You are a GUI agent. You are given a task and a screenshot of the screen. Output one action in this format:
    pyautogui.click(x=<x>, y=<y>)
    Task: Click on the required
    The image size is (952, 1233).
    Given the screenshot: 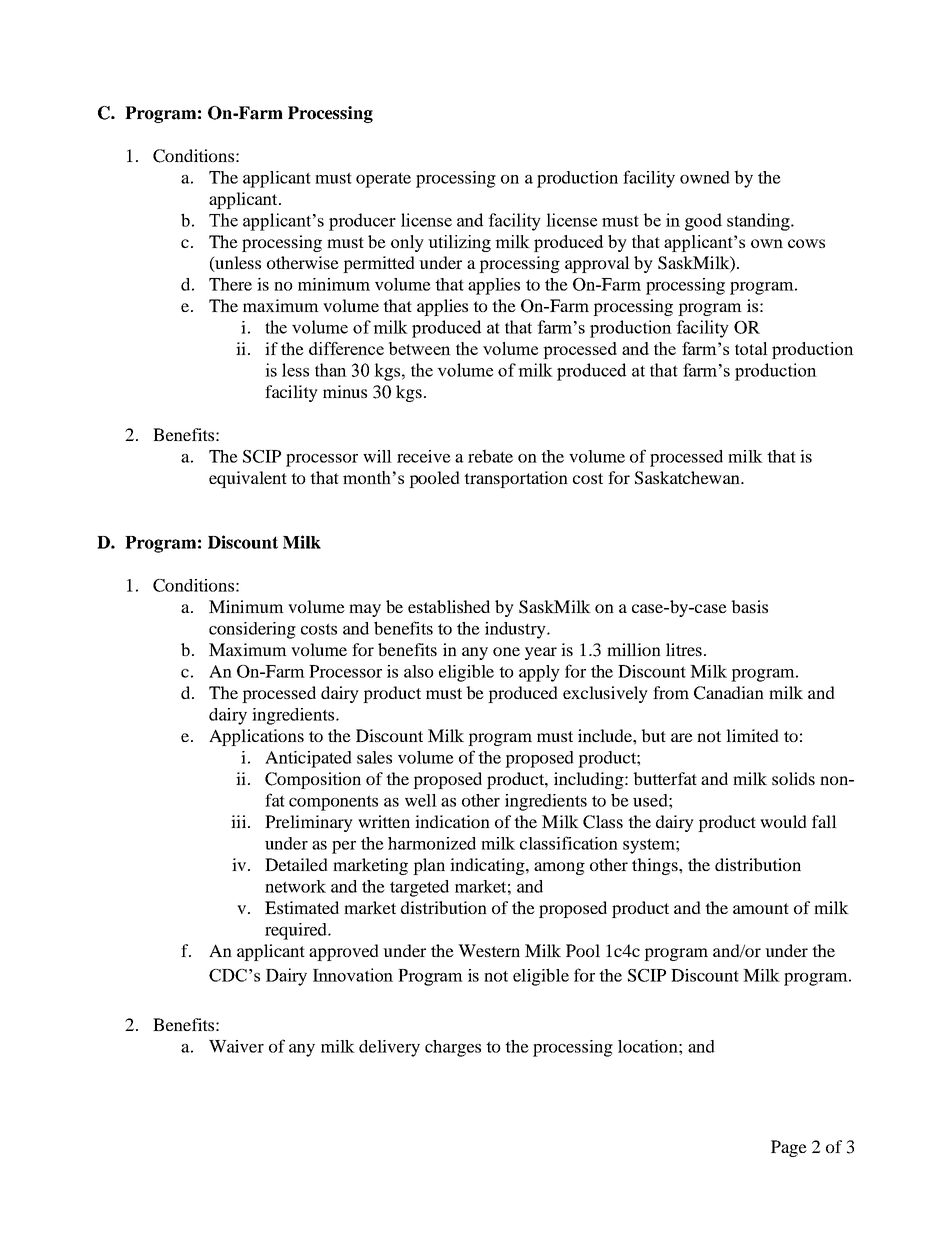 What is the action you would take?
    pyautogui.click(x=297, y=931)
